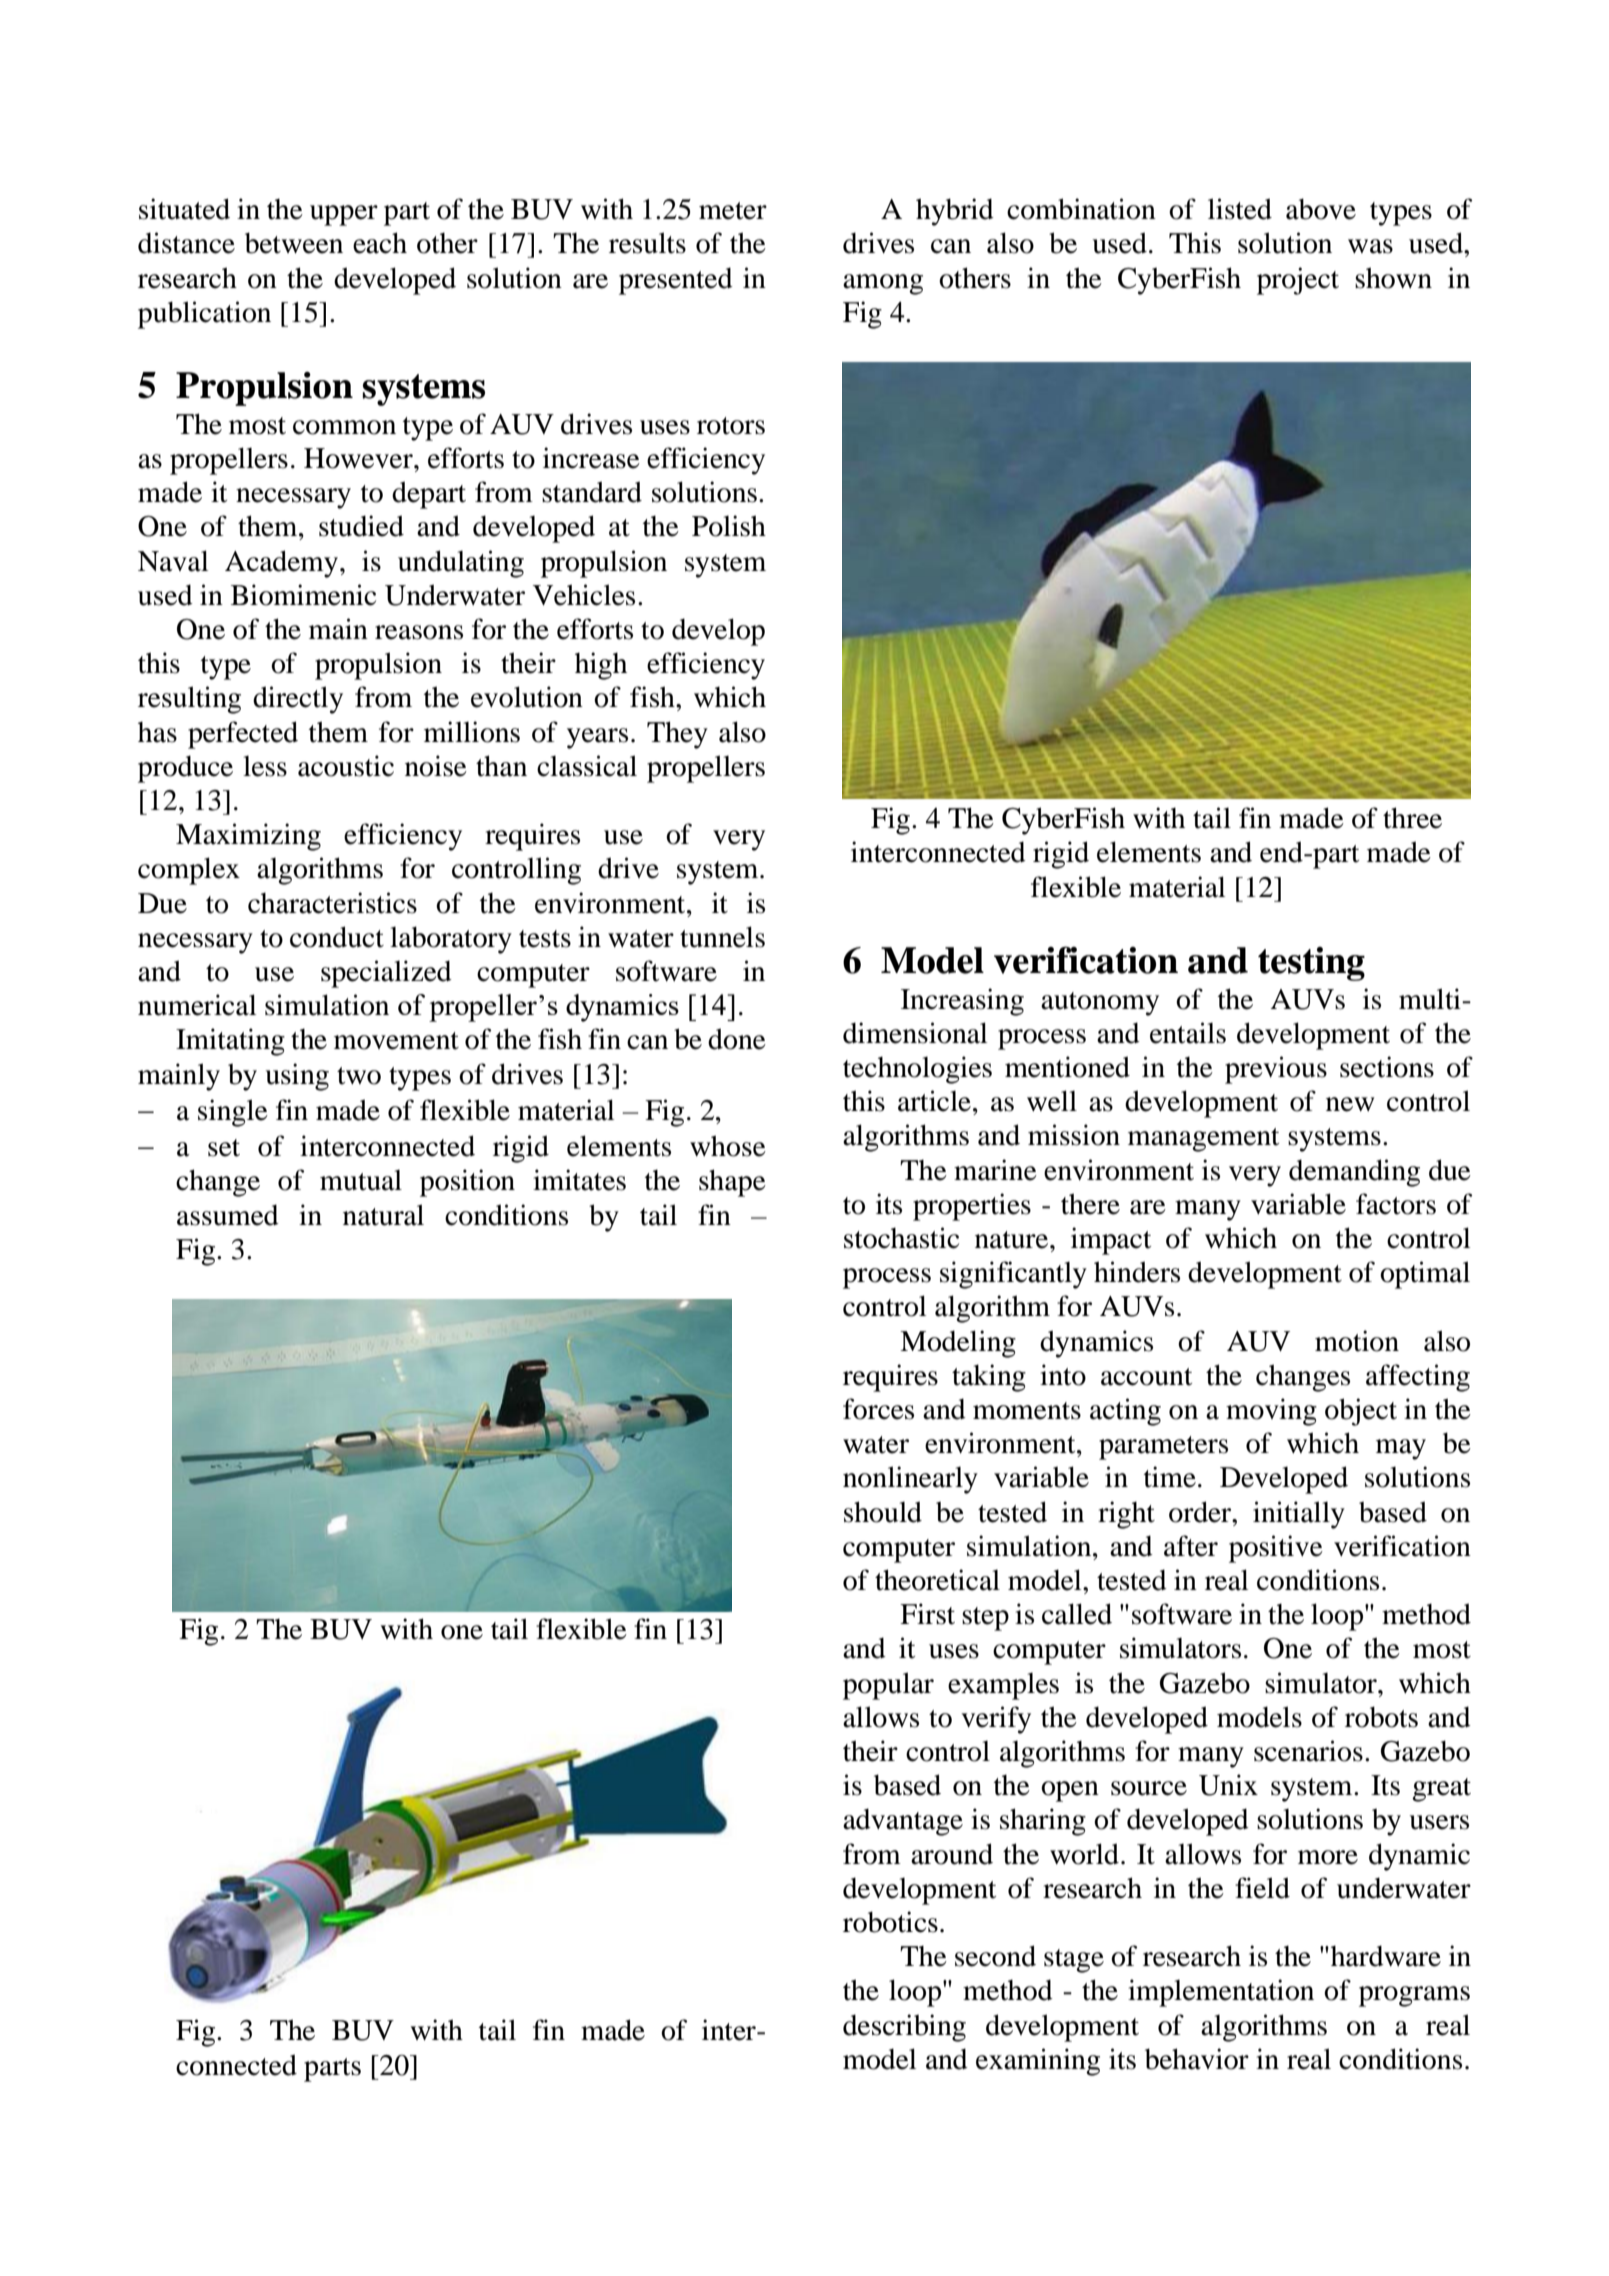 Image resolution: width=1609 pixels, height=2276 pixels. I want to click on testing, so click(1311, 964).
